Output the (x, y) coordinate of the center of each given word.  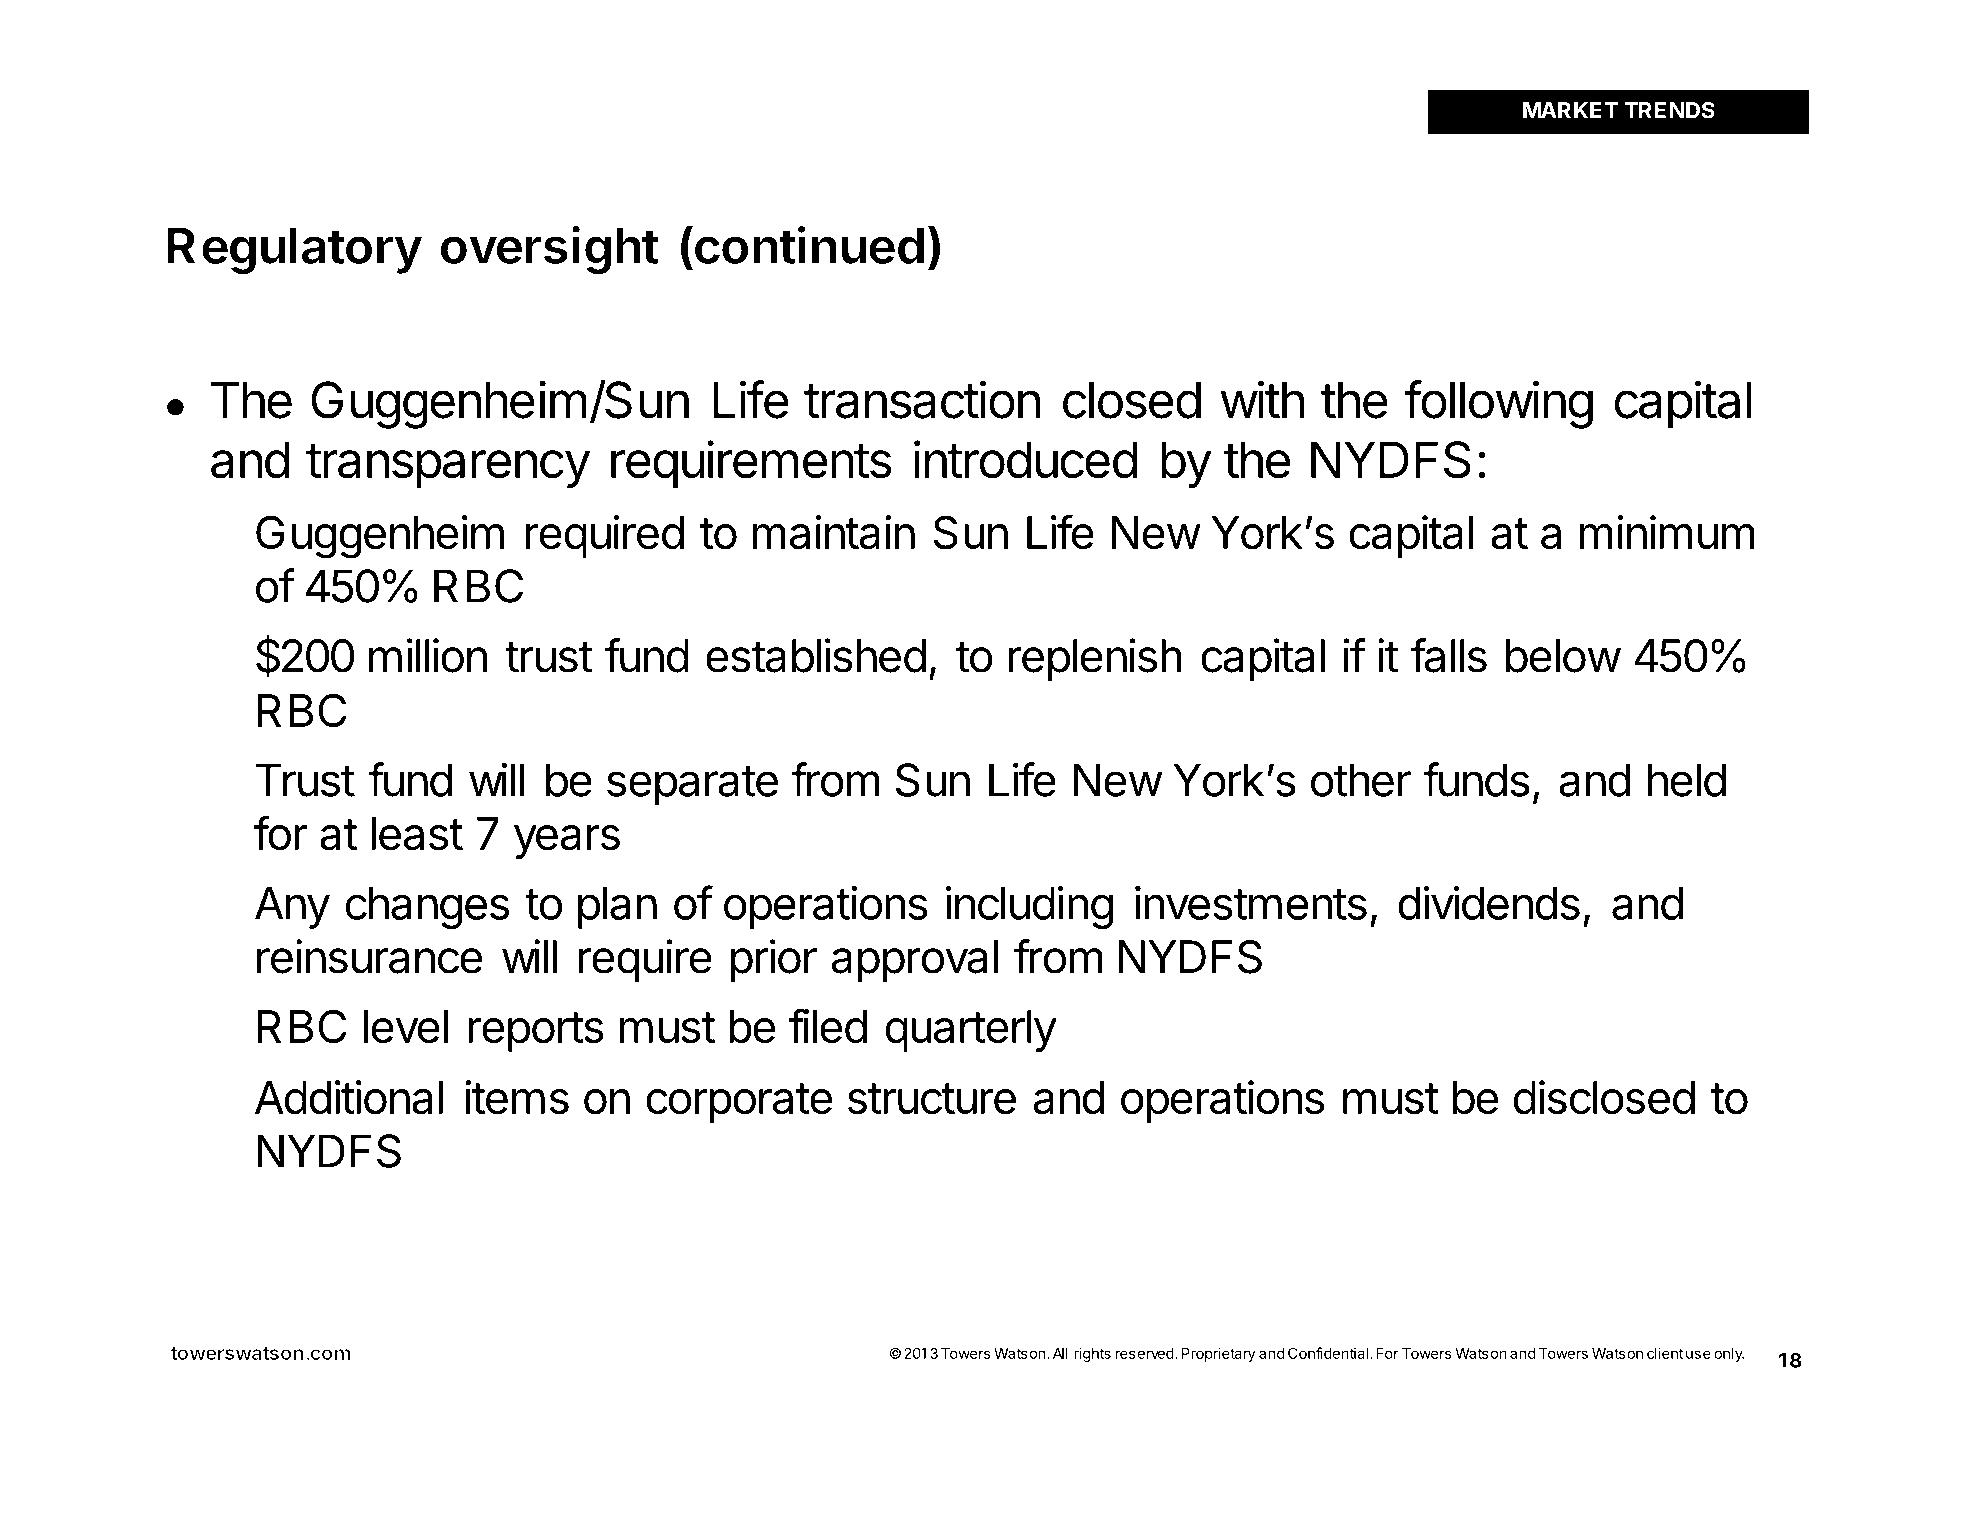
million (428, 655)
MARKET (1570, 110)
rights (1092, 1354)
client (1665, 1353)
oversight (549, 250)
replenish (1095, 659)
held (1687, 780)
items (517, 1097)
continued (808, 244)
